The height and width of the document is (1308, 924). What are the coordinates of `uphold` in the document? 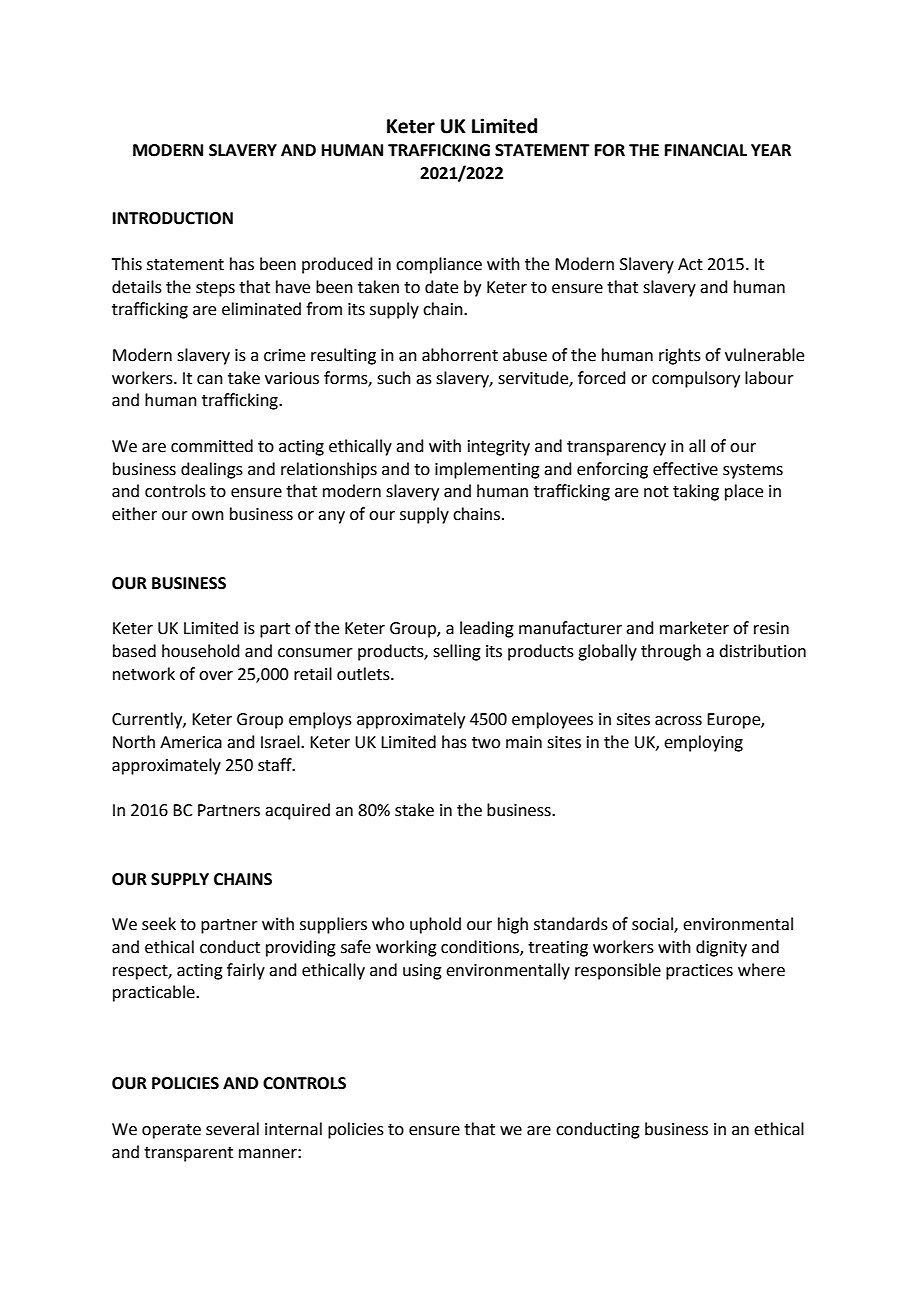 It's located at (435, 925).
